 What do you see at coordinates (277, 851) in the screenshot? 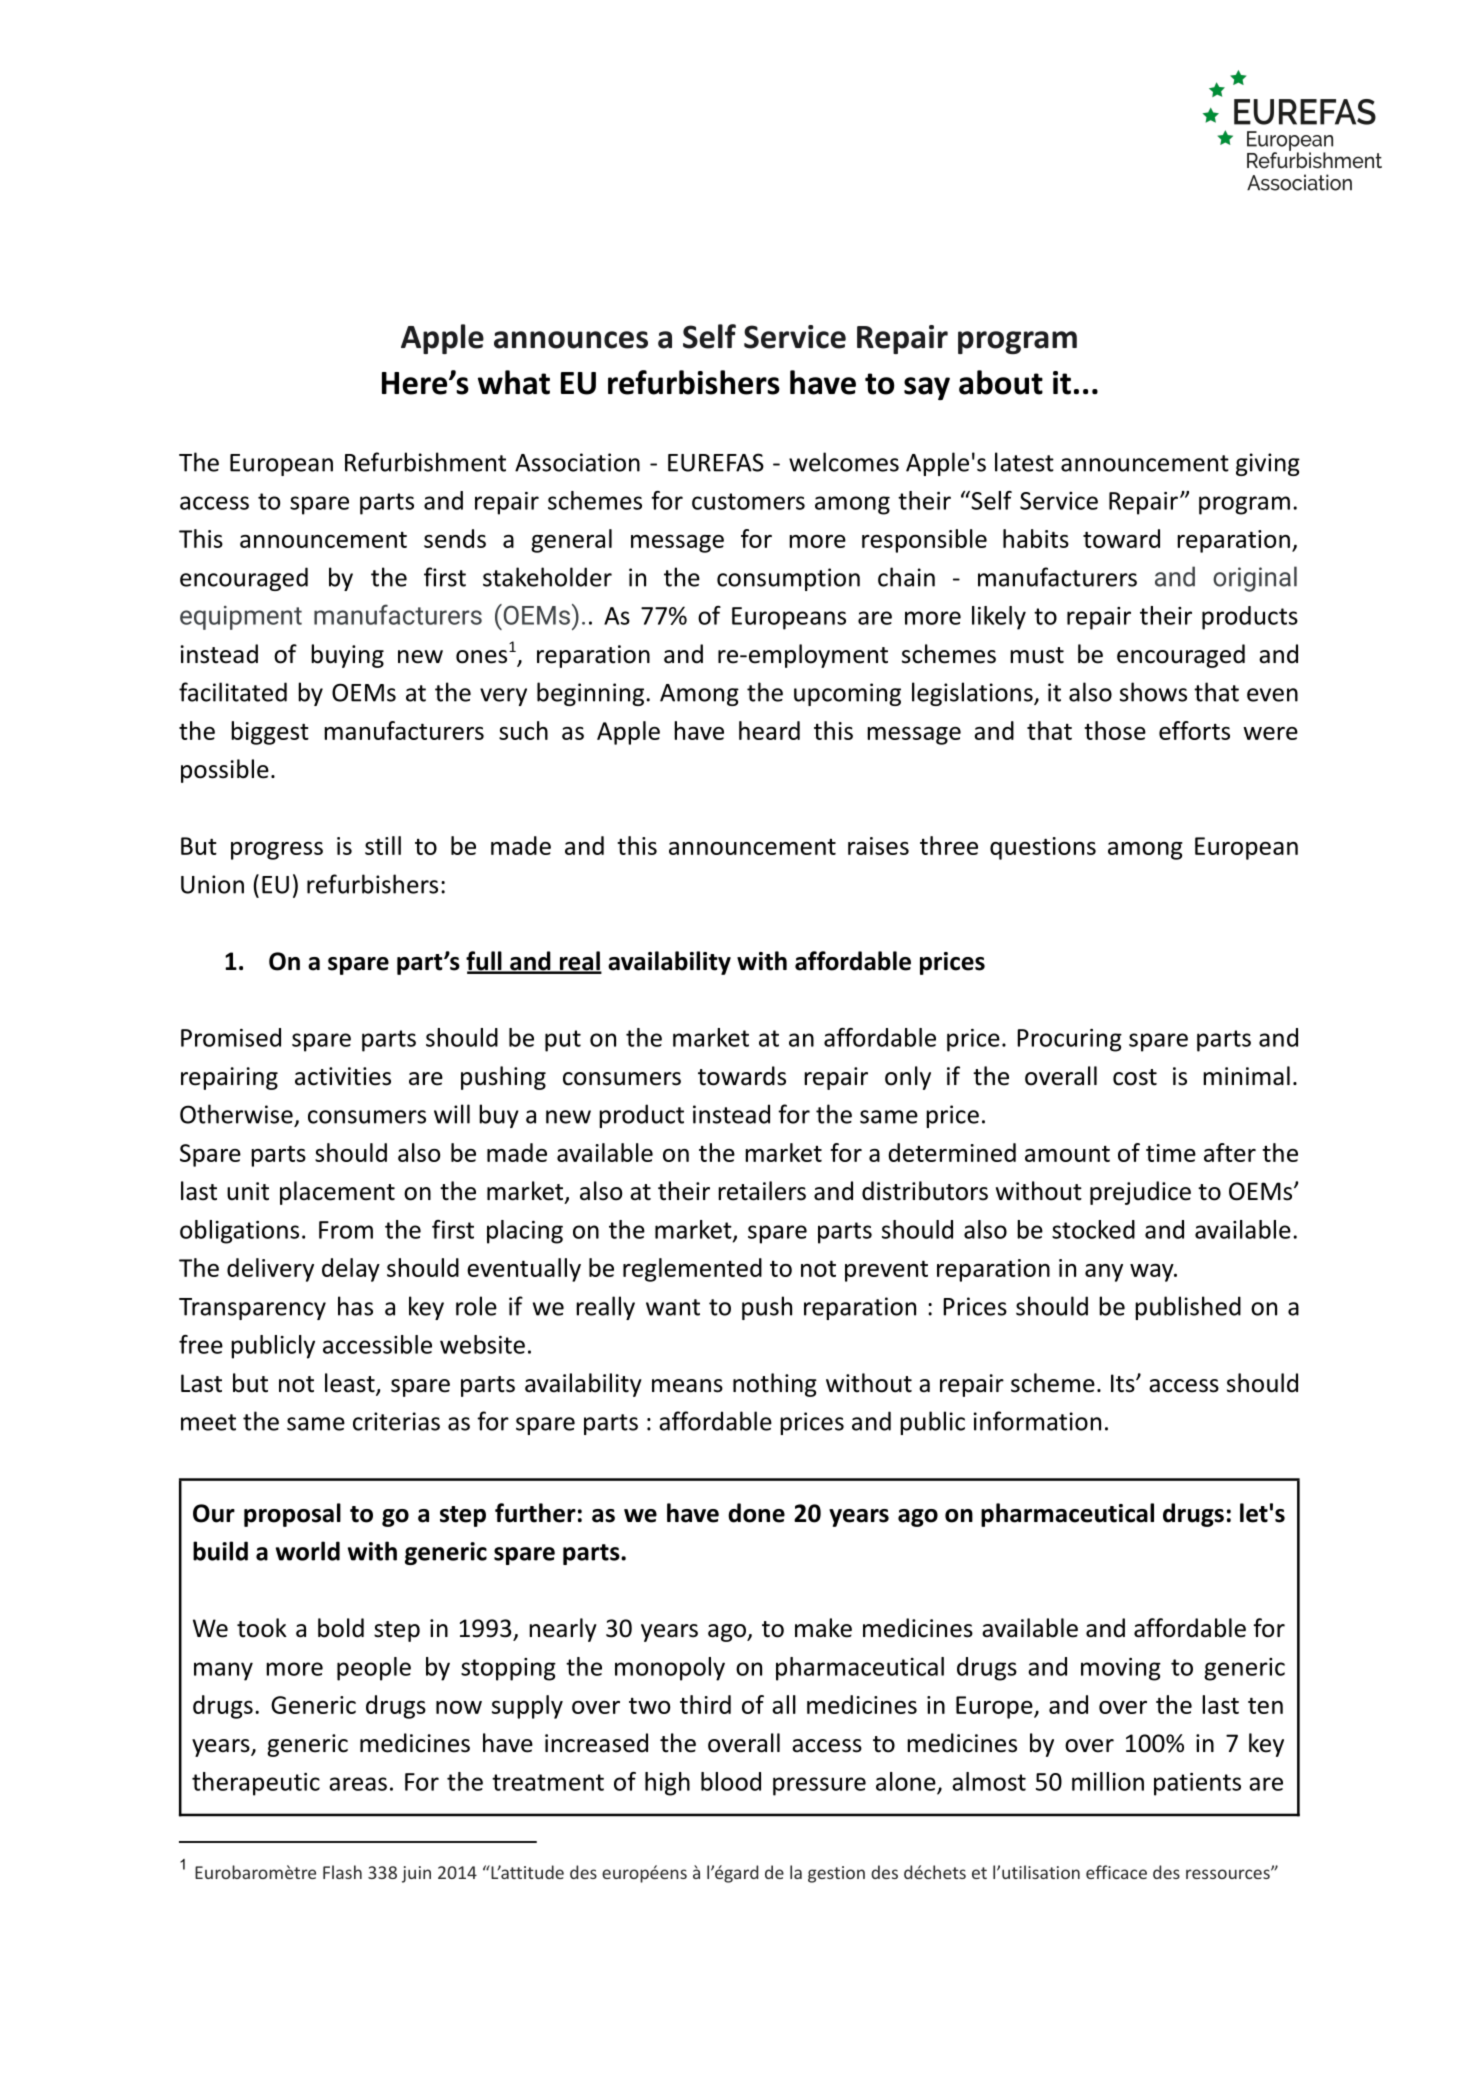
I see `progress` at bounding box center [277, 851].
